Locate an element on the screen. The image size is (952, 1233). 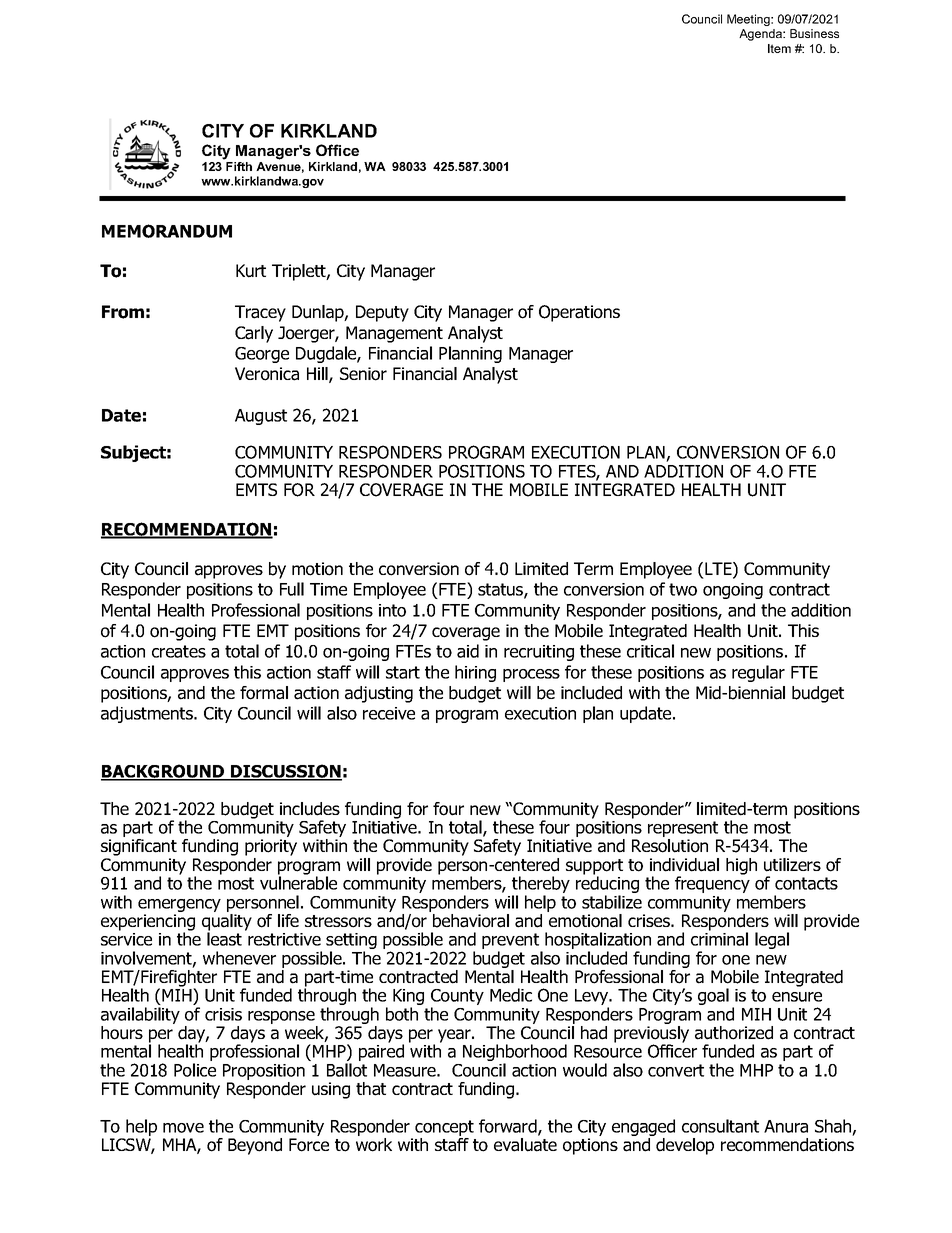
Fifth is located at coordinates (239, 166).
